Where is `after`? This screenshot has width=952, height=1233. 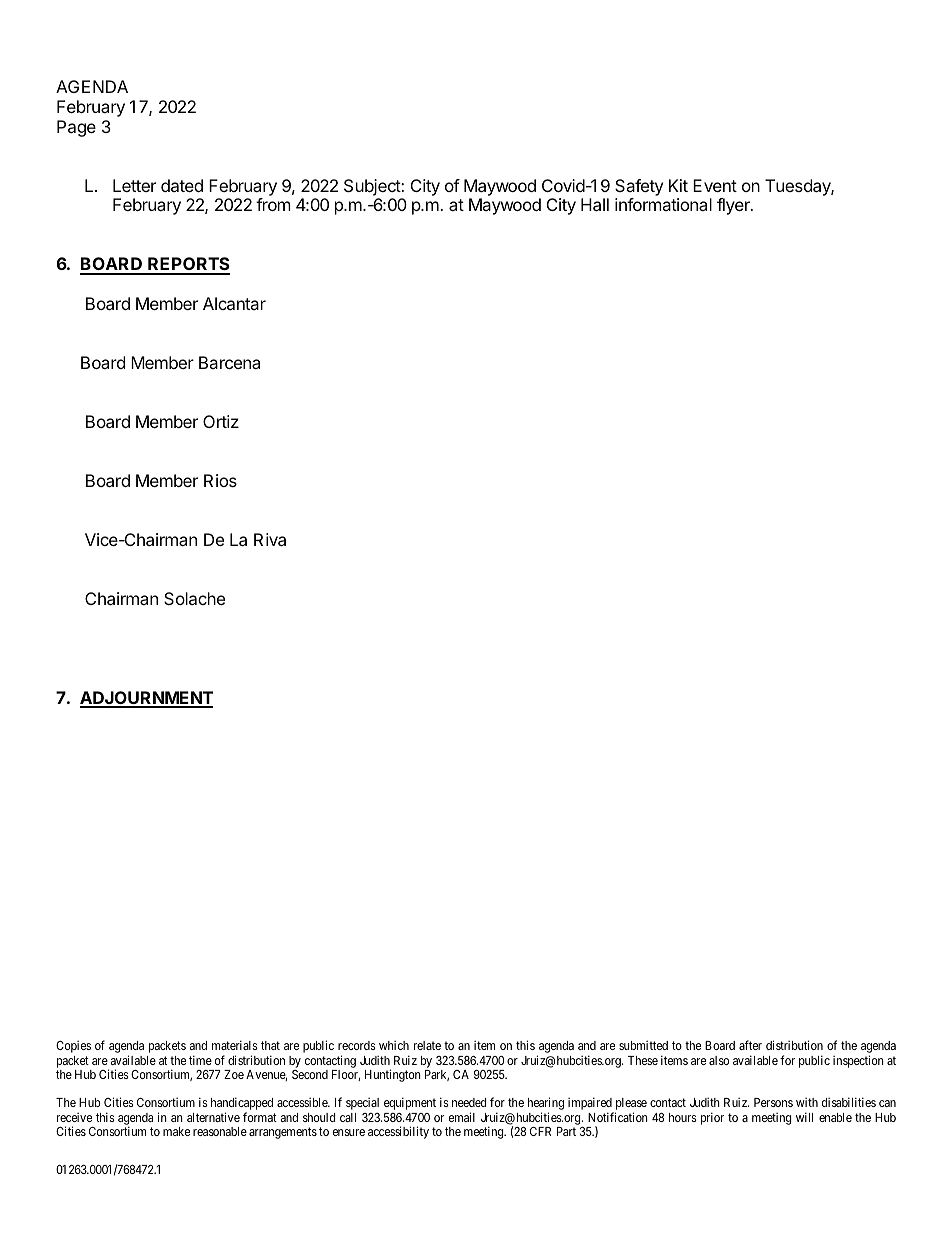
after is located at coordinates (750, 1045).
